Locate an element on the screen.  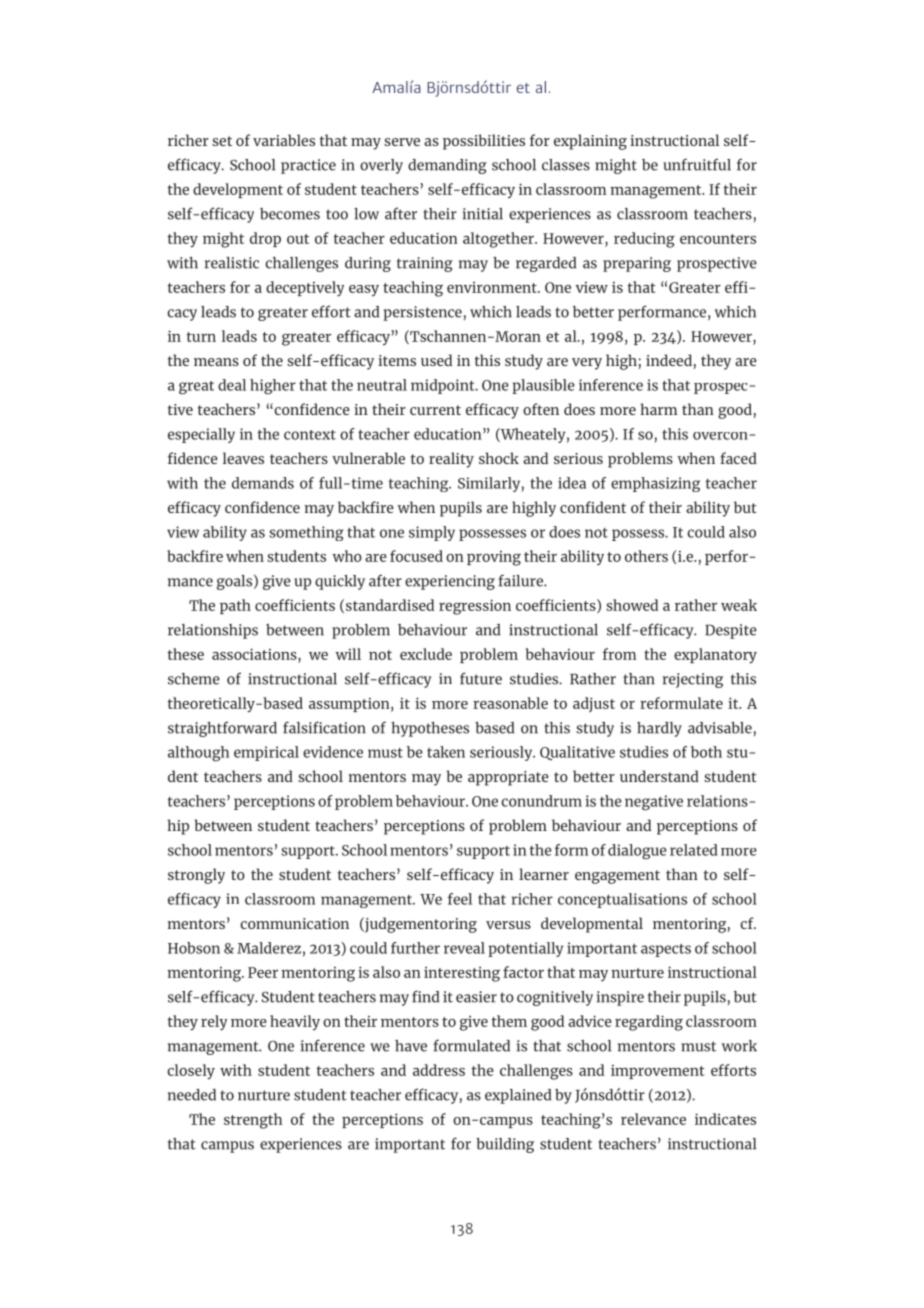
building is located at coordinates (505, 1145).
